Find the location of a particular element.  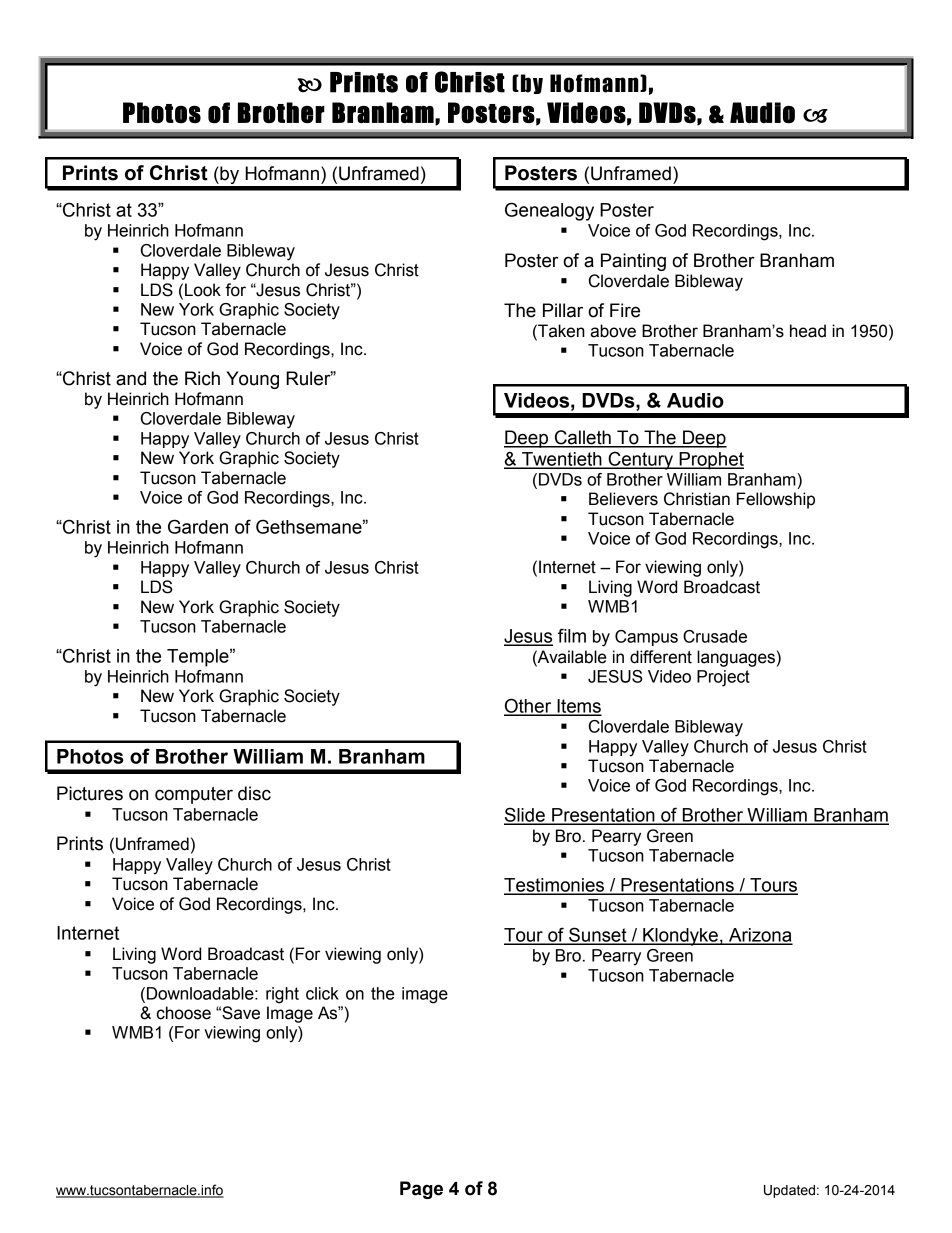

computer is located at coordinates (194, 795).
